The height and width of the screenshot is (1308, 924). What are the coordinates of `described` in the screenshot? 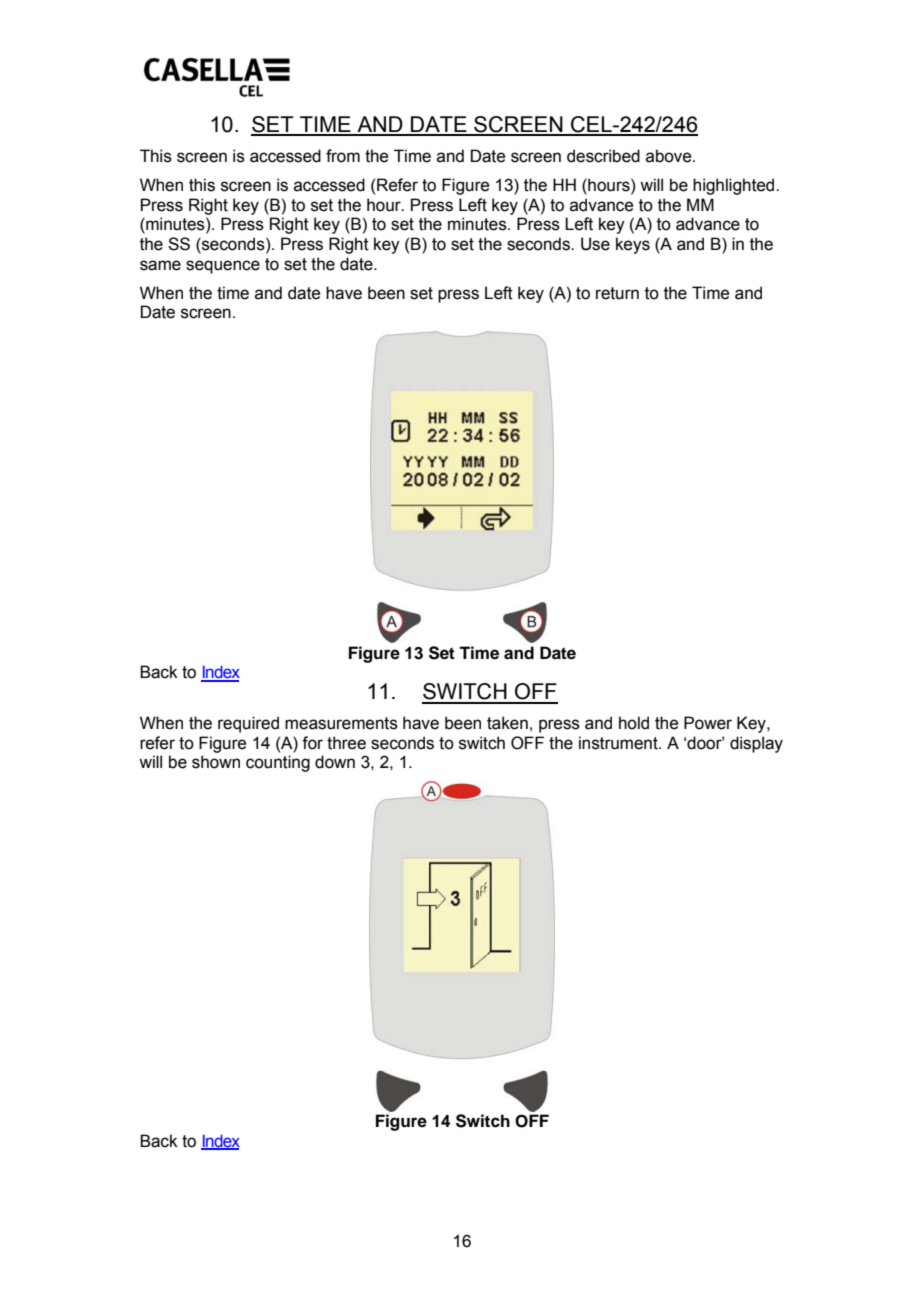 It's located at (603, 156).
